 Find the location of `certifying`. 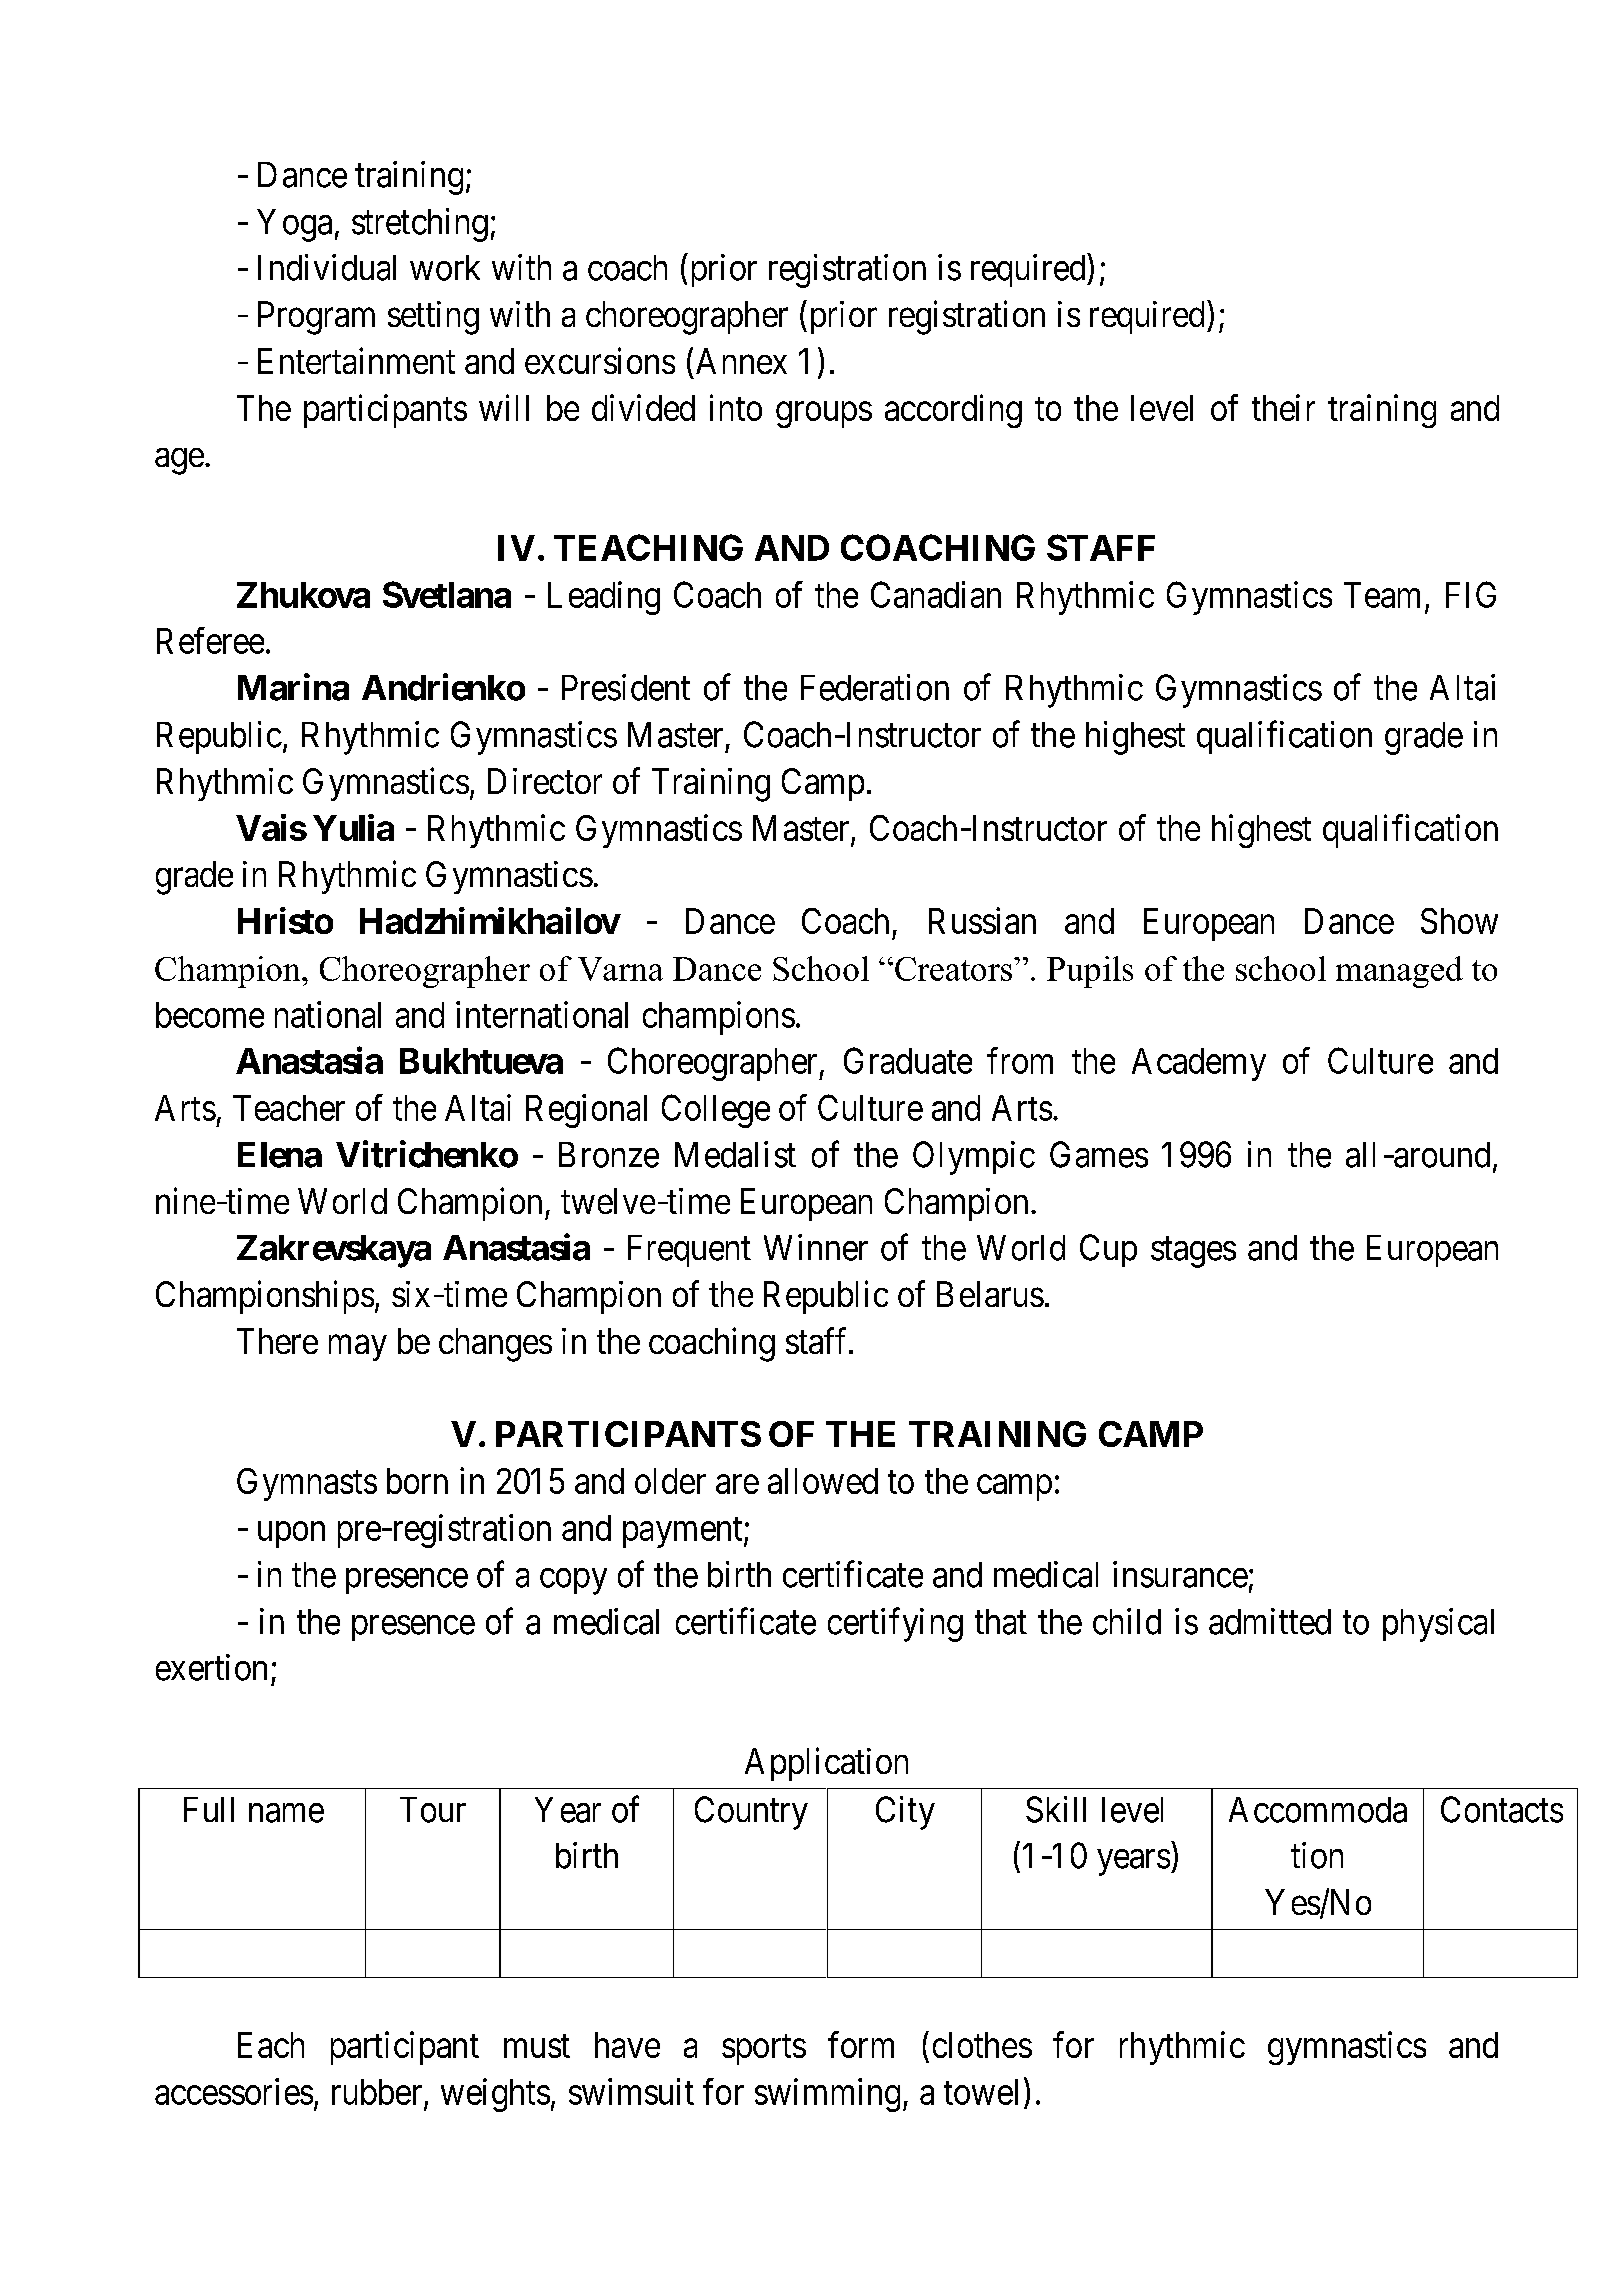

certifying is located at coordinates (895, 1625).
